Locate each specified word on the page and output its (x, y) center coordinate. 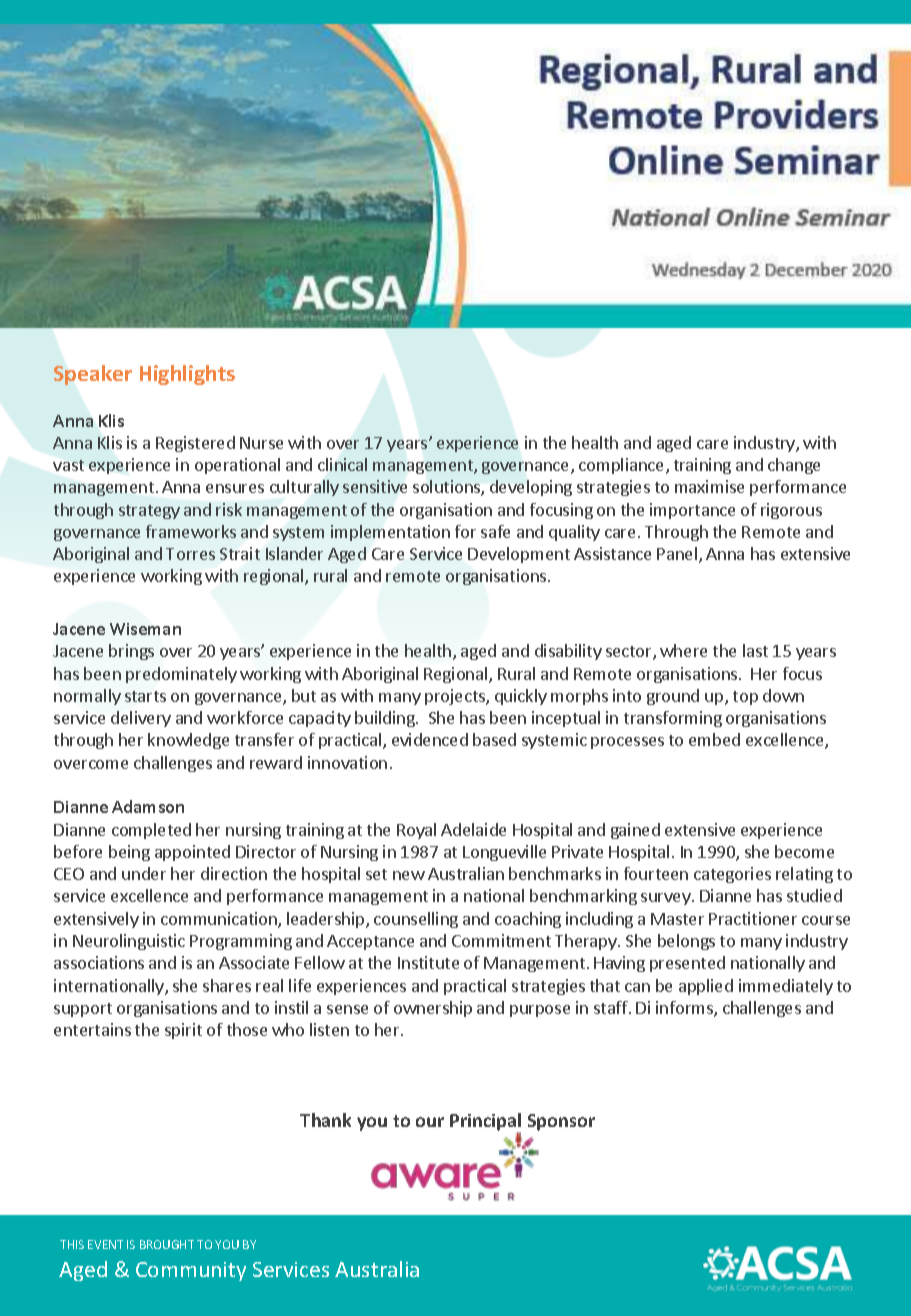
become (804, 851)
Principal (485, 1123)
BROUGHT (167, 1244)
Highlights (187, 375)
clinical (342, 464)
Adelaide (473, 829)
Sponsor (561, 1122)
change (794, 466)
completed (151, 831)
